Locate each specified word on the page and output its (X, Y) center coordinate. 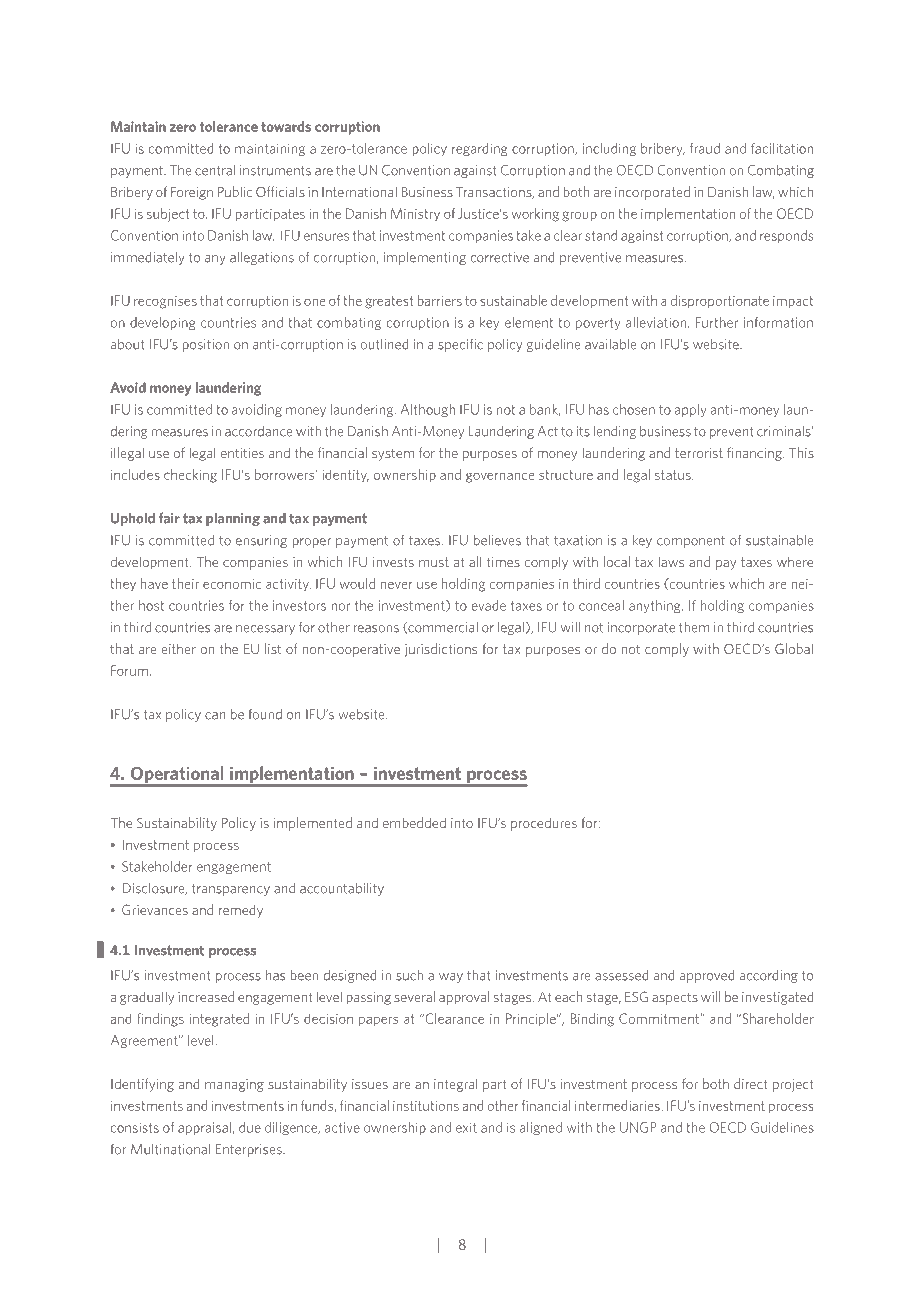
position (205, 345)
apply (690, 410)
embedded (414, 822)
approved (707, 976)
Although (427, 410)
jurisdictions (440, 650)
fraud (705, 148)
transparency (231, 890)
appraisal (204, 1128)
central (215, 170)
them (694, 627)
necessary (265, 630)
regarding (479, 149)
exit (466, 1127)
